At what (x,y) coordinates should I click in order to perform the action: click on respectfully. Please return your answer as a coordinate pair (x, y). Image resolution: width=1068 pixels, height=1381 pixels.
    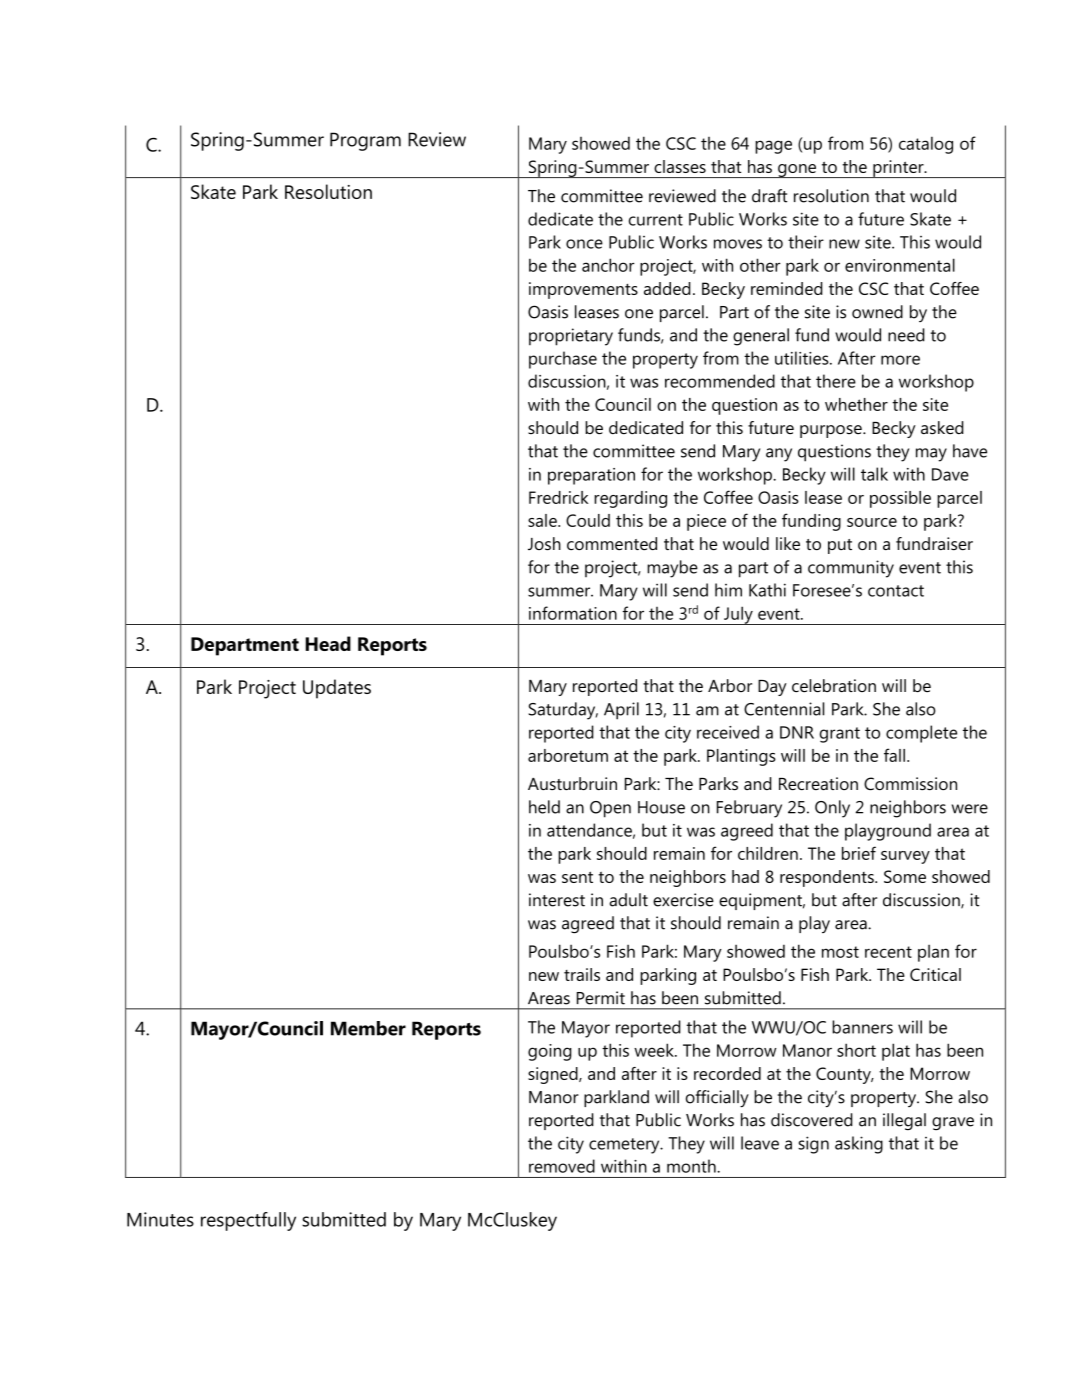
    Looking at the image, I should click on (248, 1221).
